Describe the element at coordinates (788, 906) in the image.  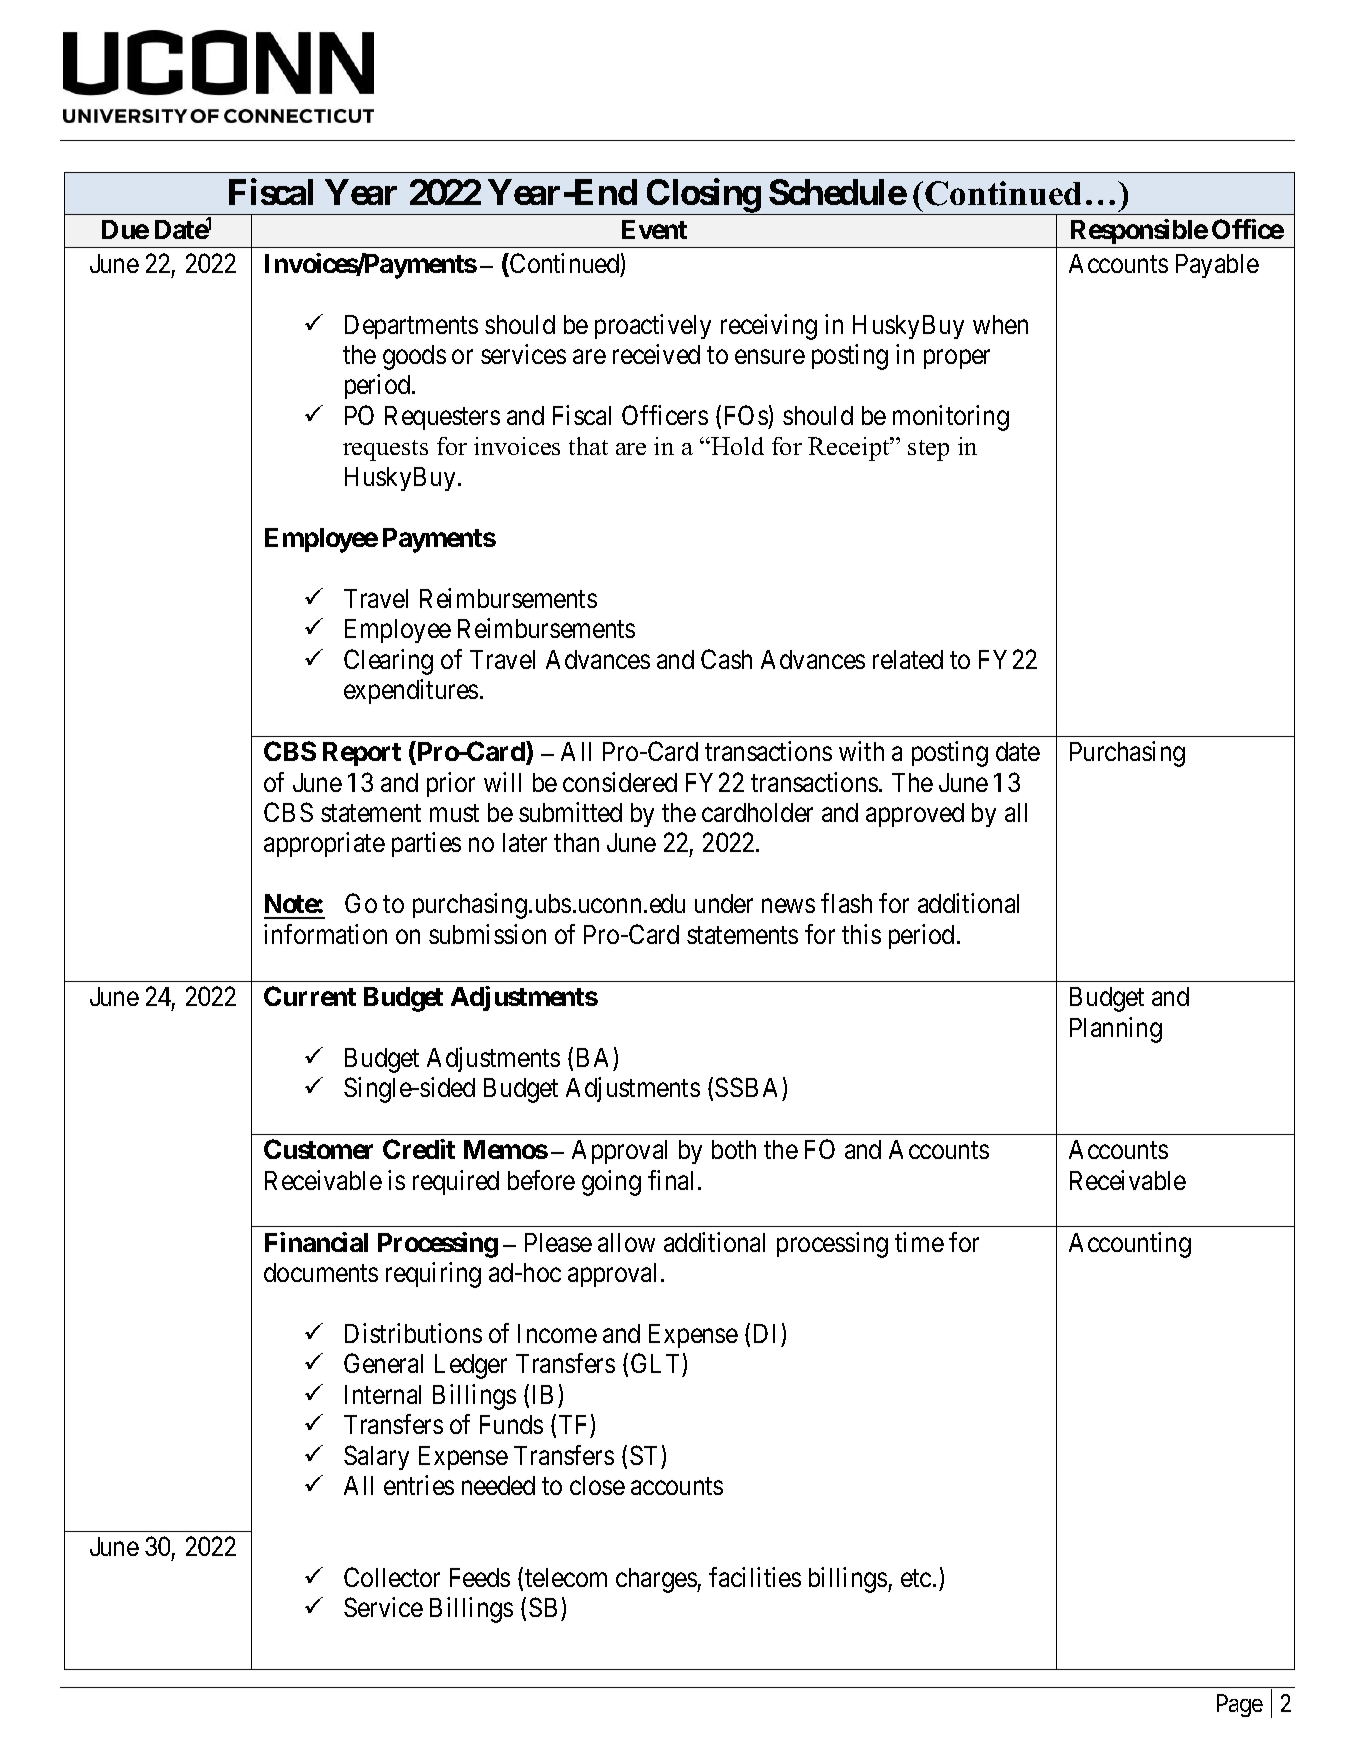
I see `news` at that location.
